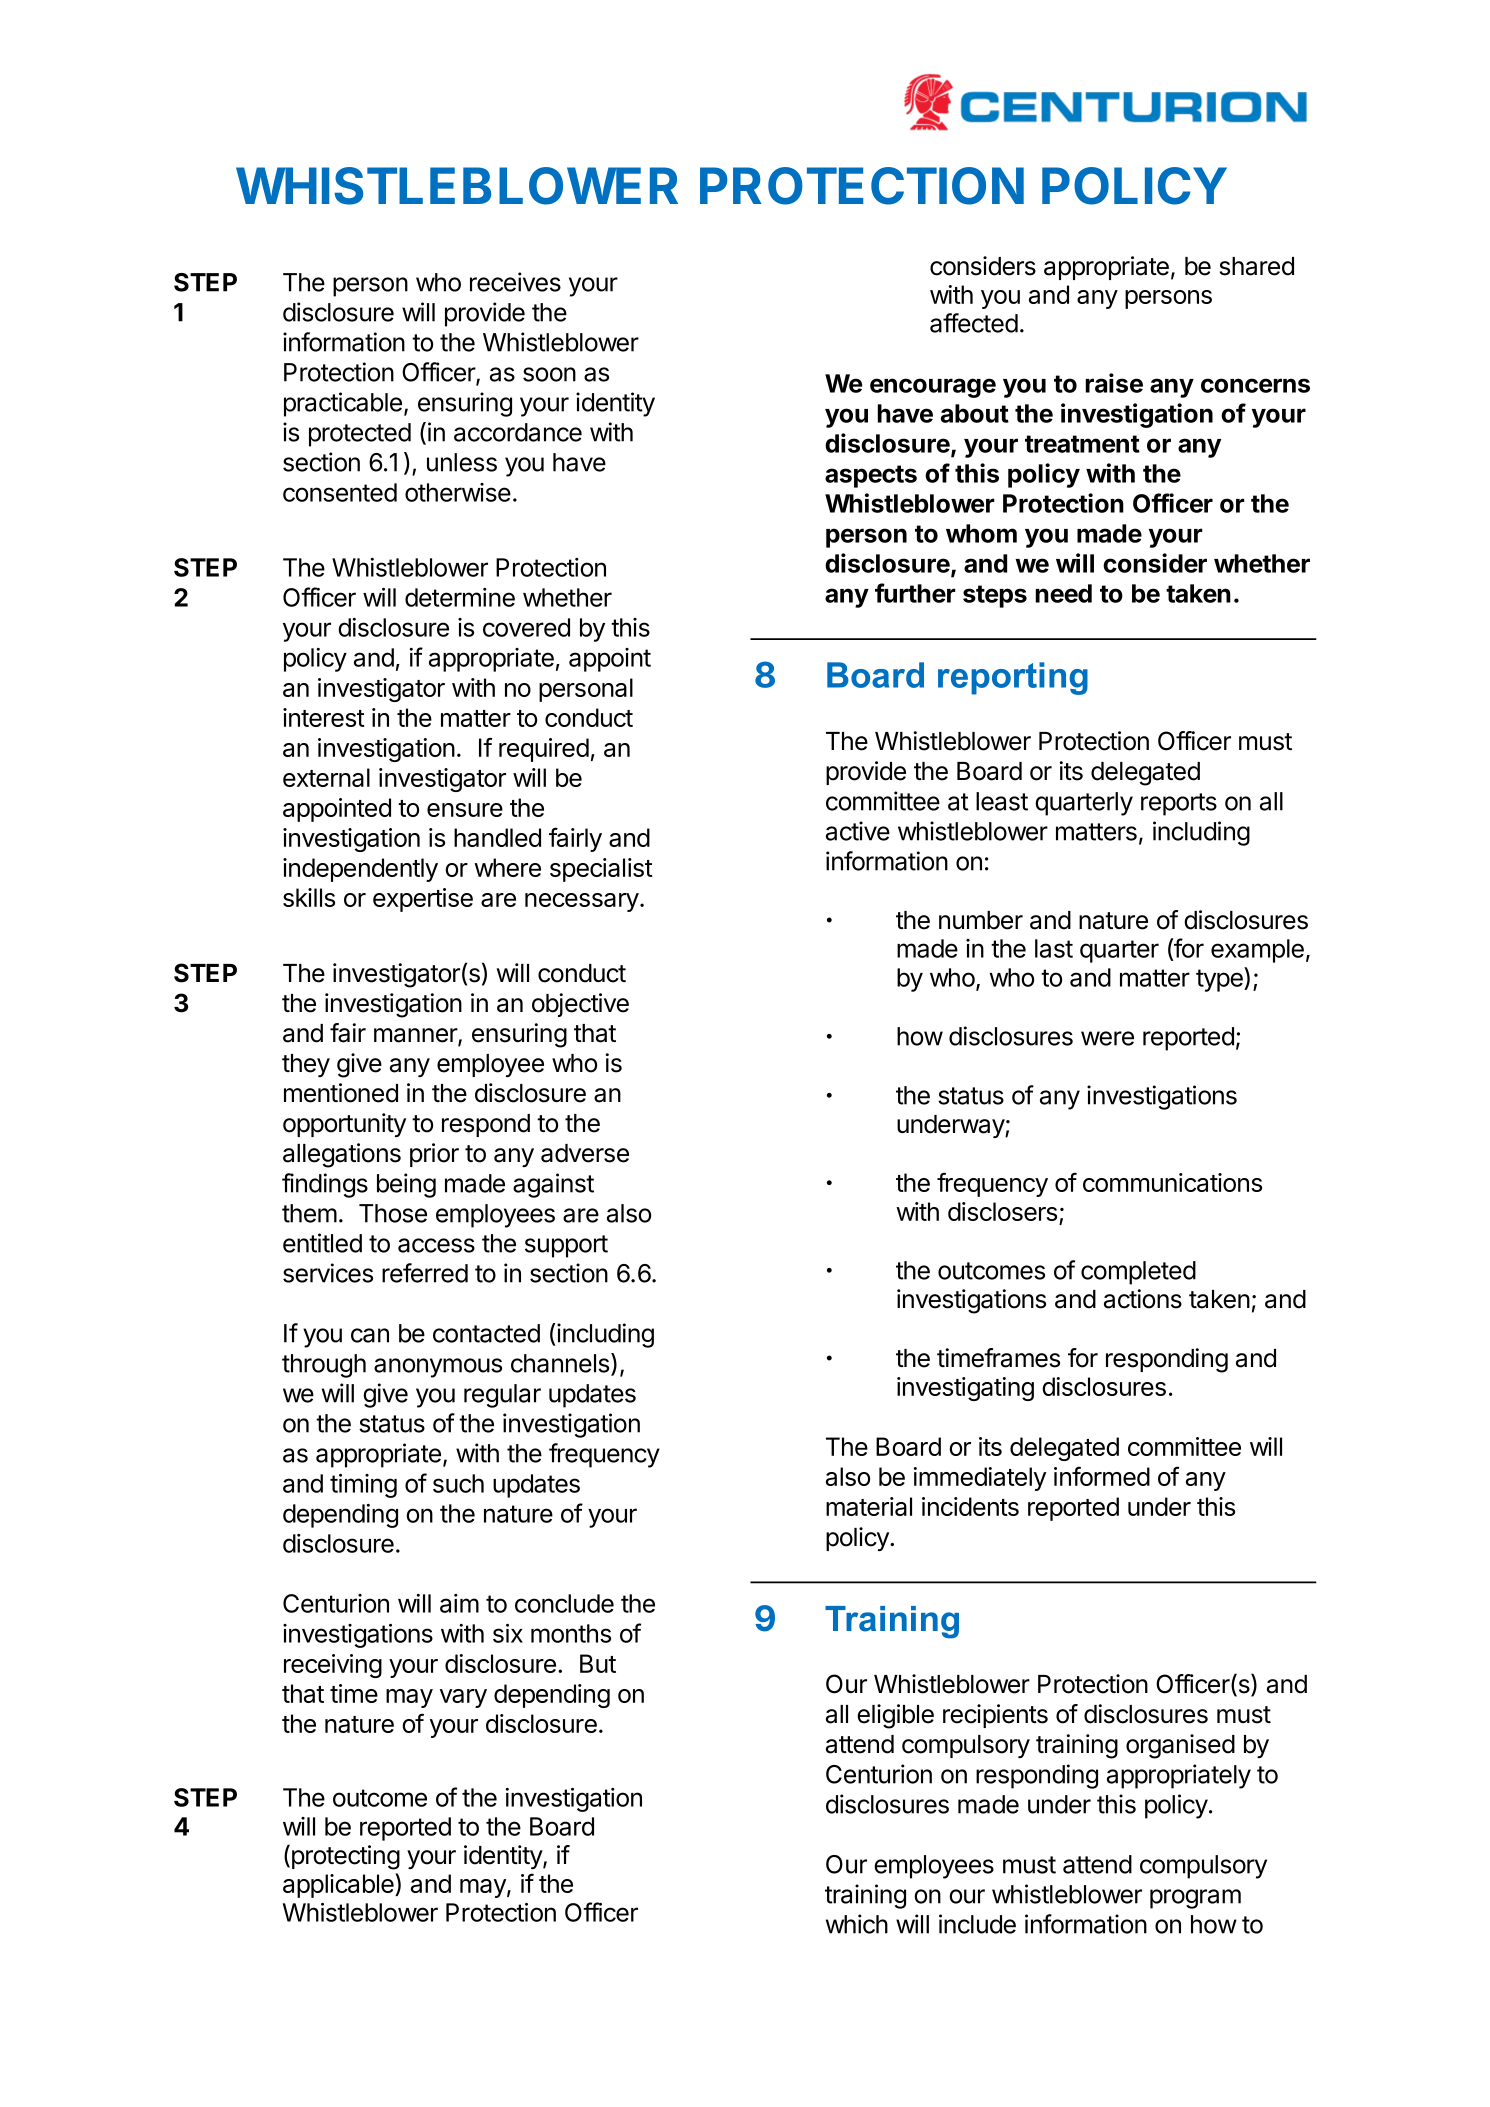 This document has width=1490, height=2107. Describe the element at coordinates (344, 1857) in the document. I see `protecting` at that location.
